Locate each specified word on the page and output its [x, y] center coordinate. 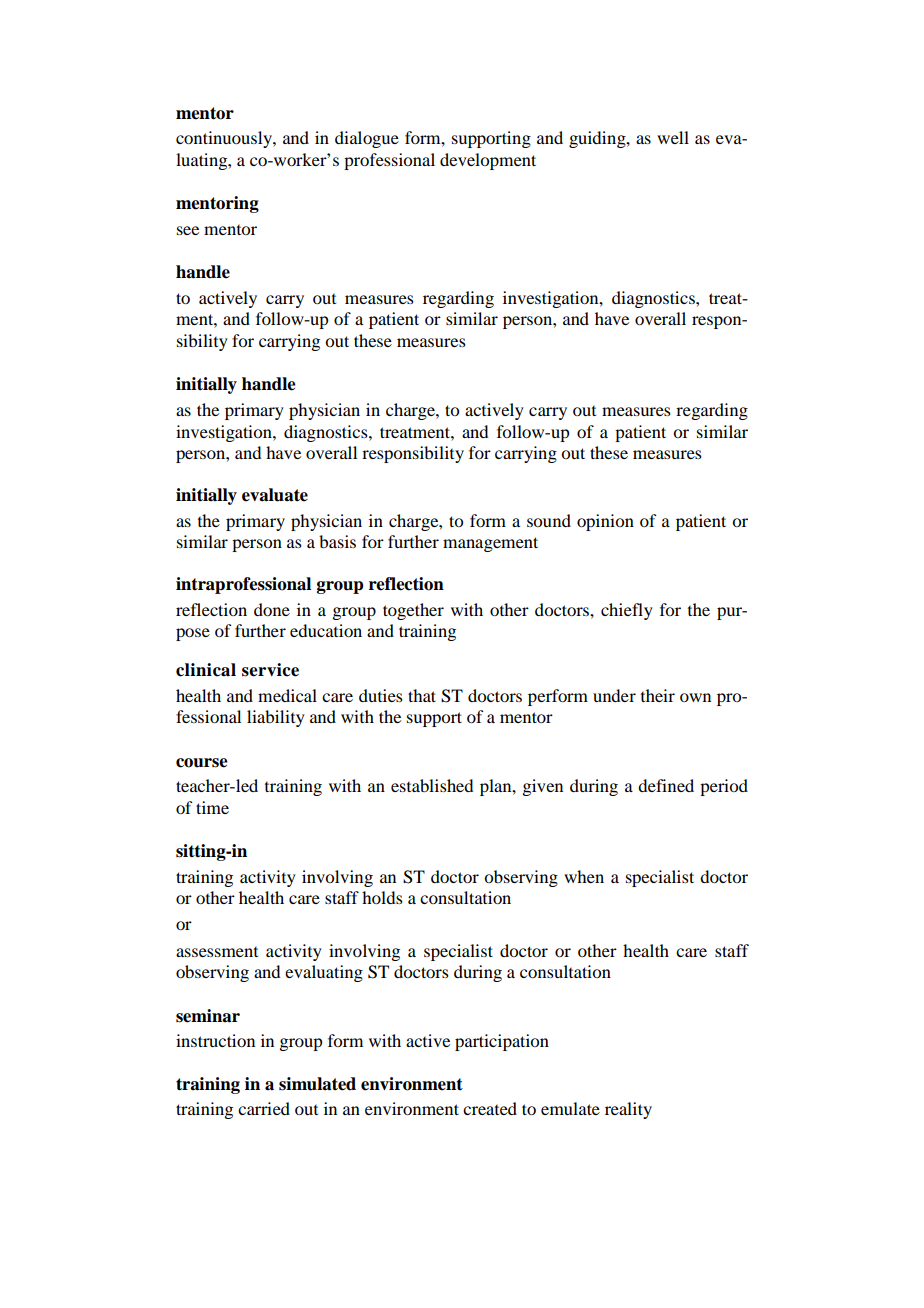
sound [549, 520]
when [584, 876]
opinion [605, 522]
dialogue [367, 139]
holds [382, 897]
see [188, 230]
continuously [225, 139]
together [413, 611]
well [673, 137]
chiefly [627, 611]
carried [264, 1108]
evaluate [275, 495]
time [212, 807]
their [658, 695]
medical [287, 695]
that [422, 695]
